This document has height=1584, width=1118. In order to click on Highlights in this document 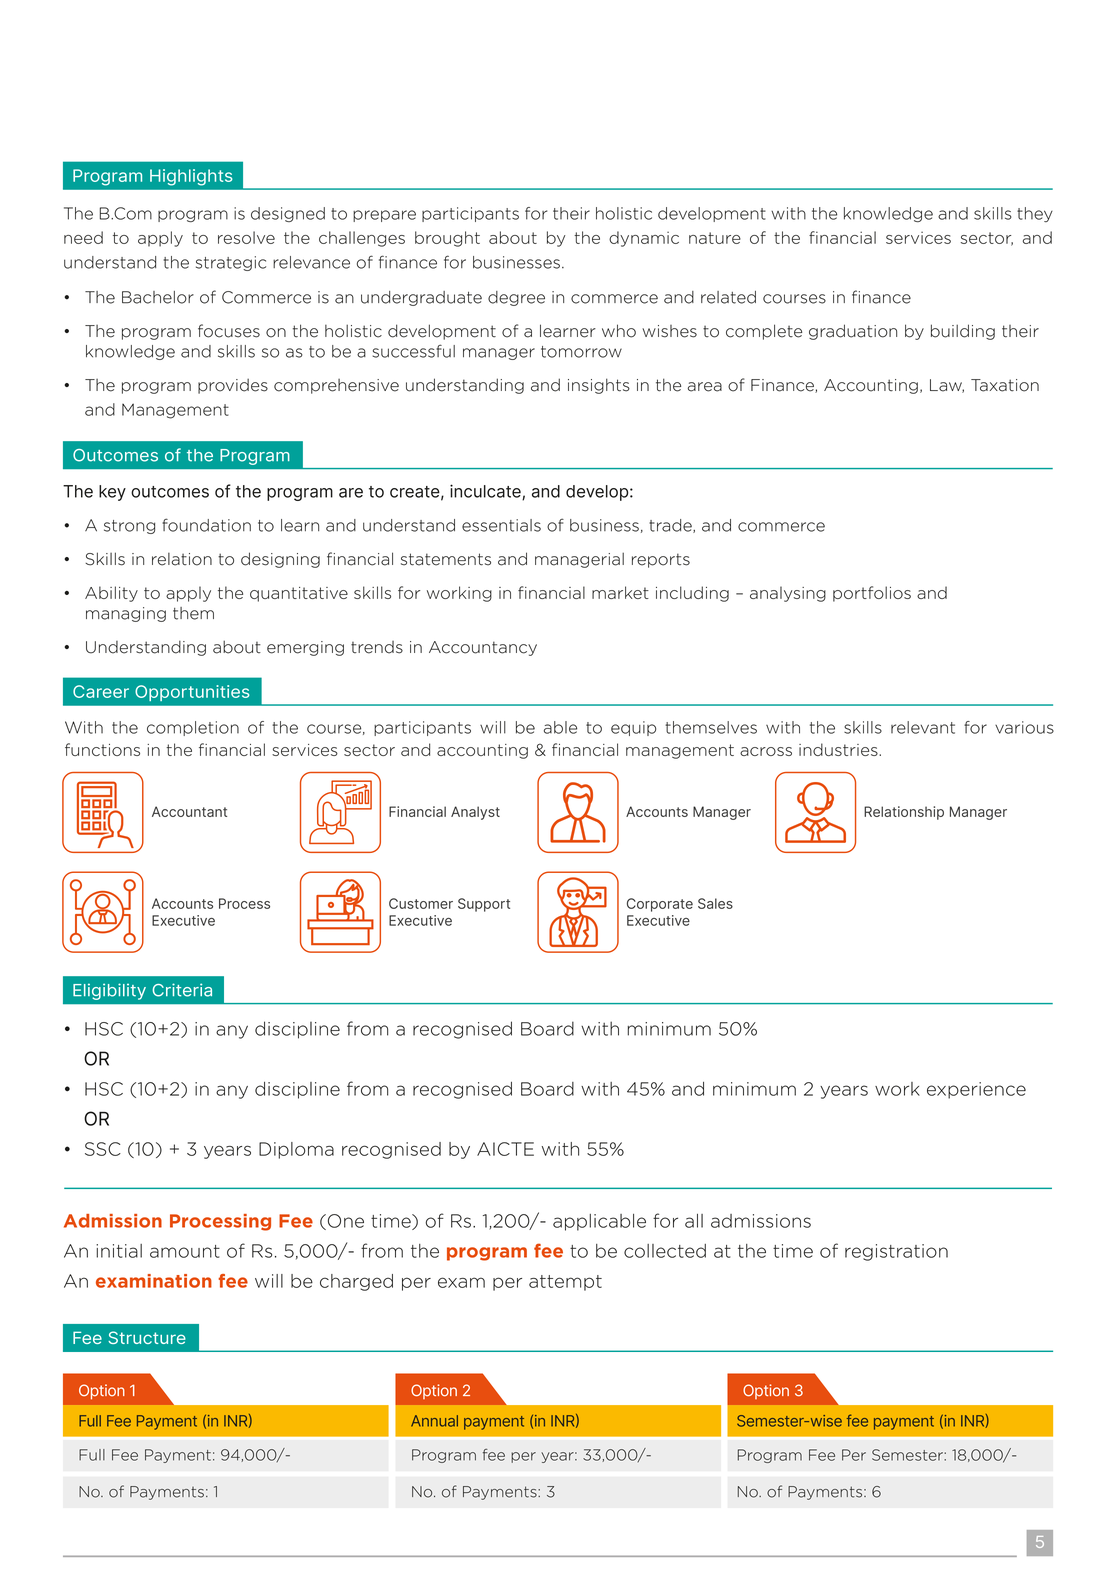, I will do `click(191, 177)`.
